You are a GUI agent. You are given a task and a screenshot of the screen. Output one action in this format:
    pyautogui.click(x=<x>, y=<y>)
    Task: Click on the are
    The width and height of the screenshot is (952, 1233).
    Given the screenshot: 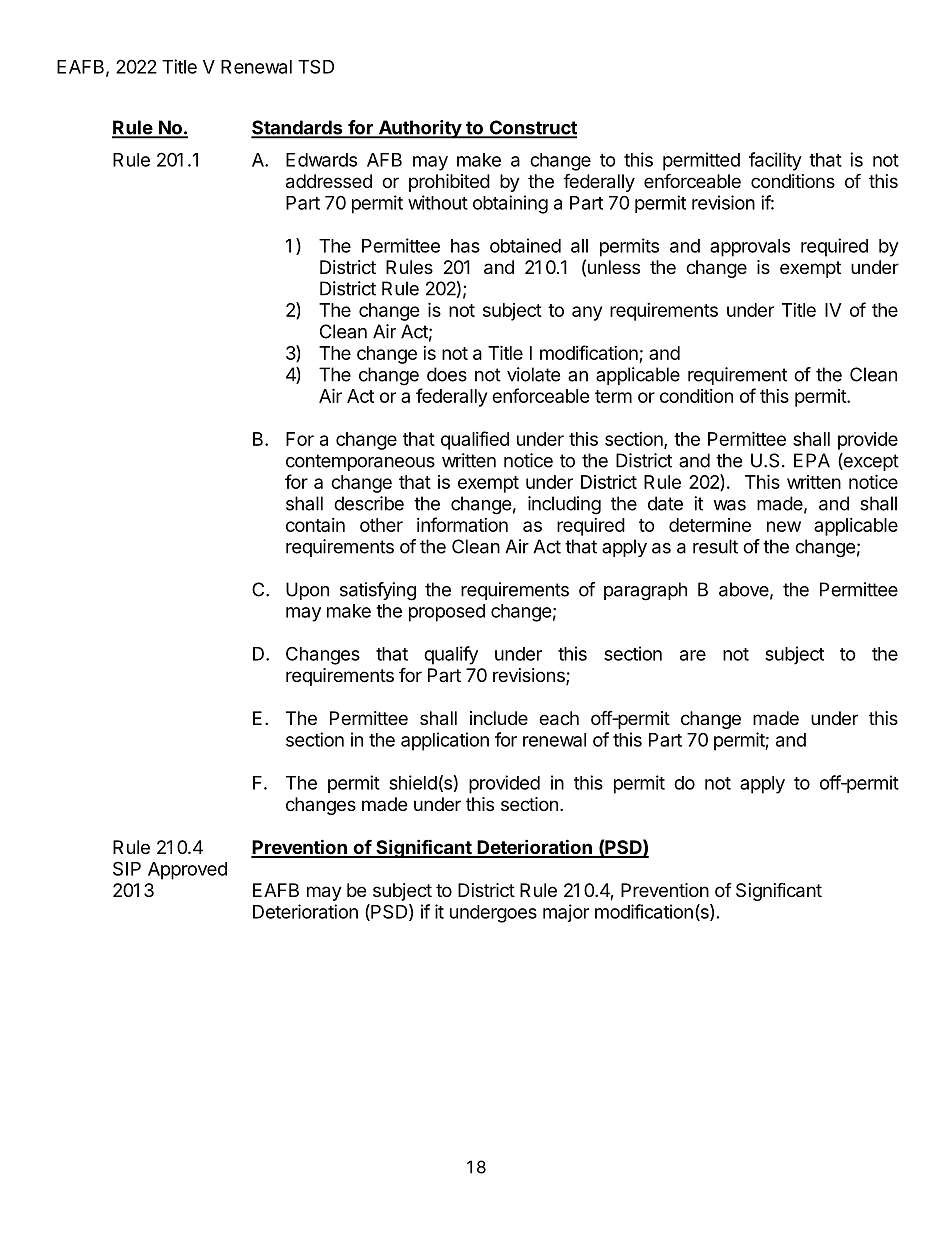 What is the action you would take?
    pyautogui.click(x=693, y=655)
